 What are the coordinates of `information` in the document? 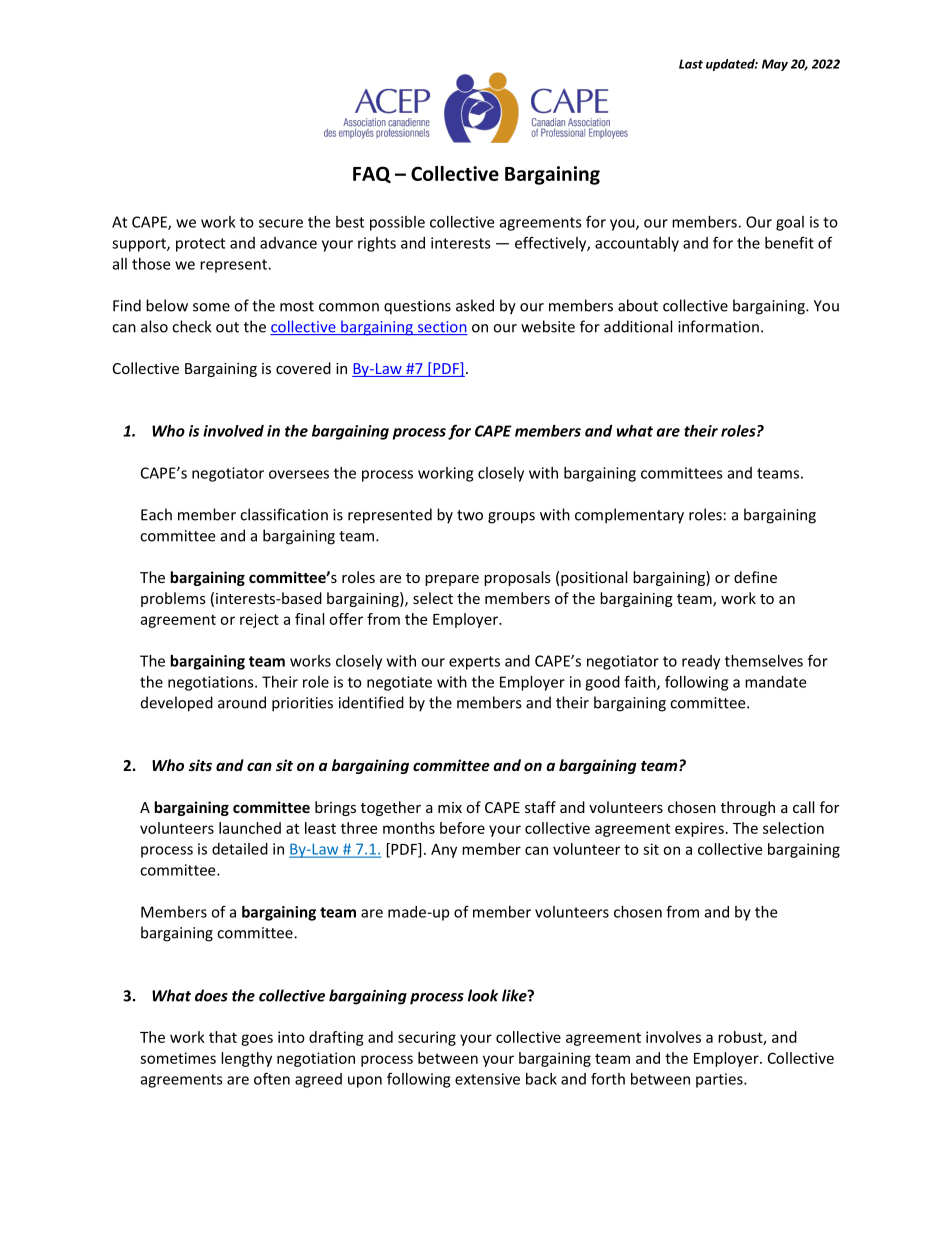 It's located at (718, 326).
